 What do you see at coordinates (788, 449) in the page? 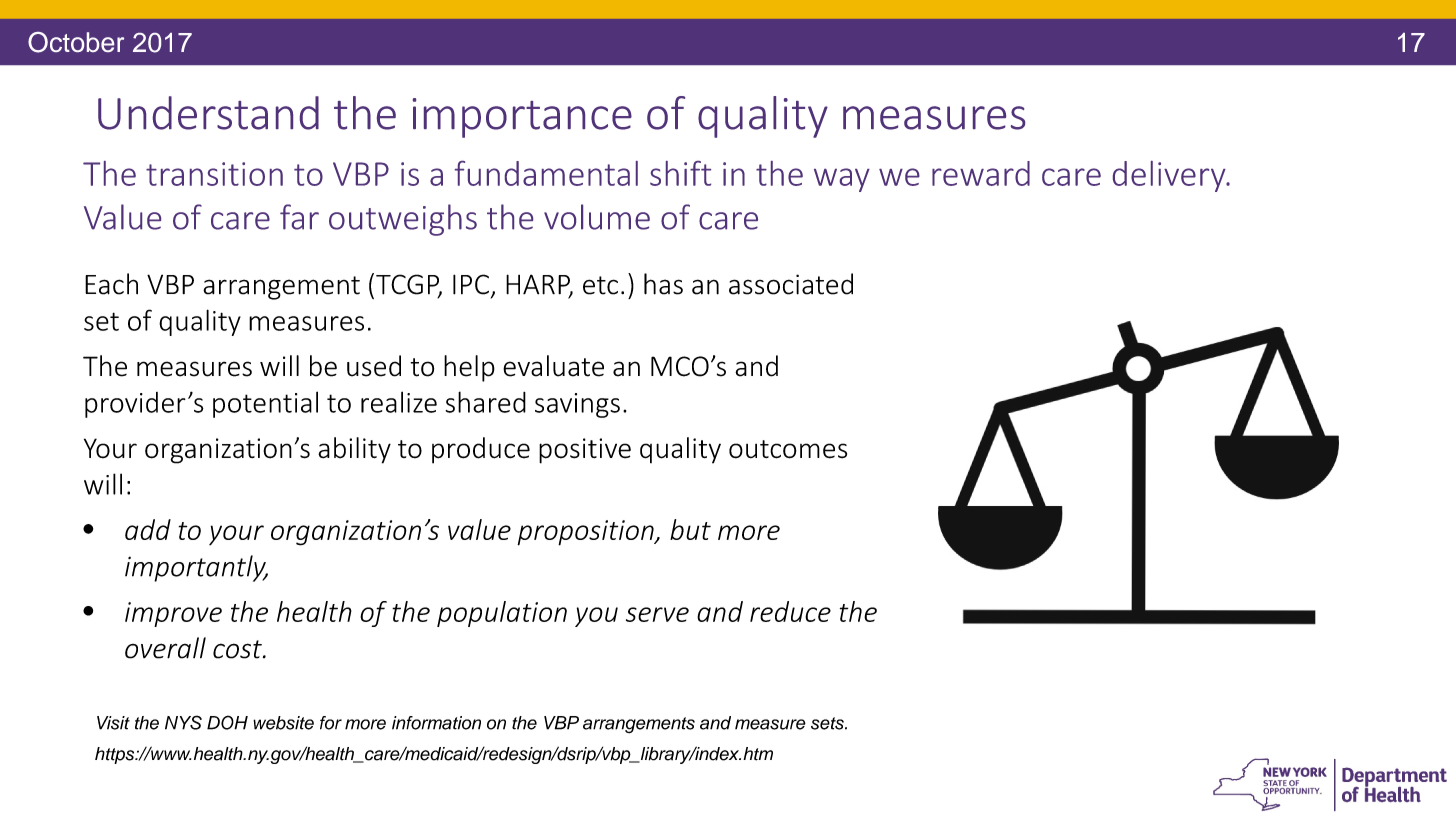
I see `outcomes` at bounding box center [788, 449].
